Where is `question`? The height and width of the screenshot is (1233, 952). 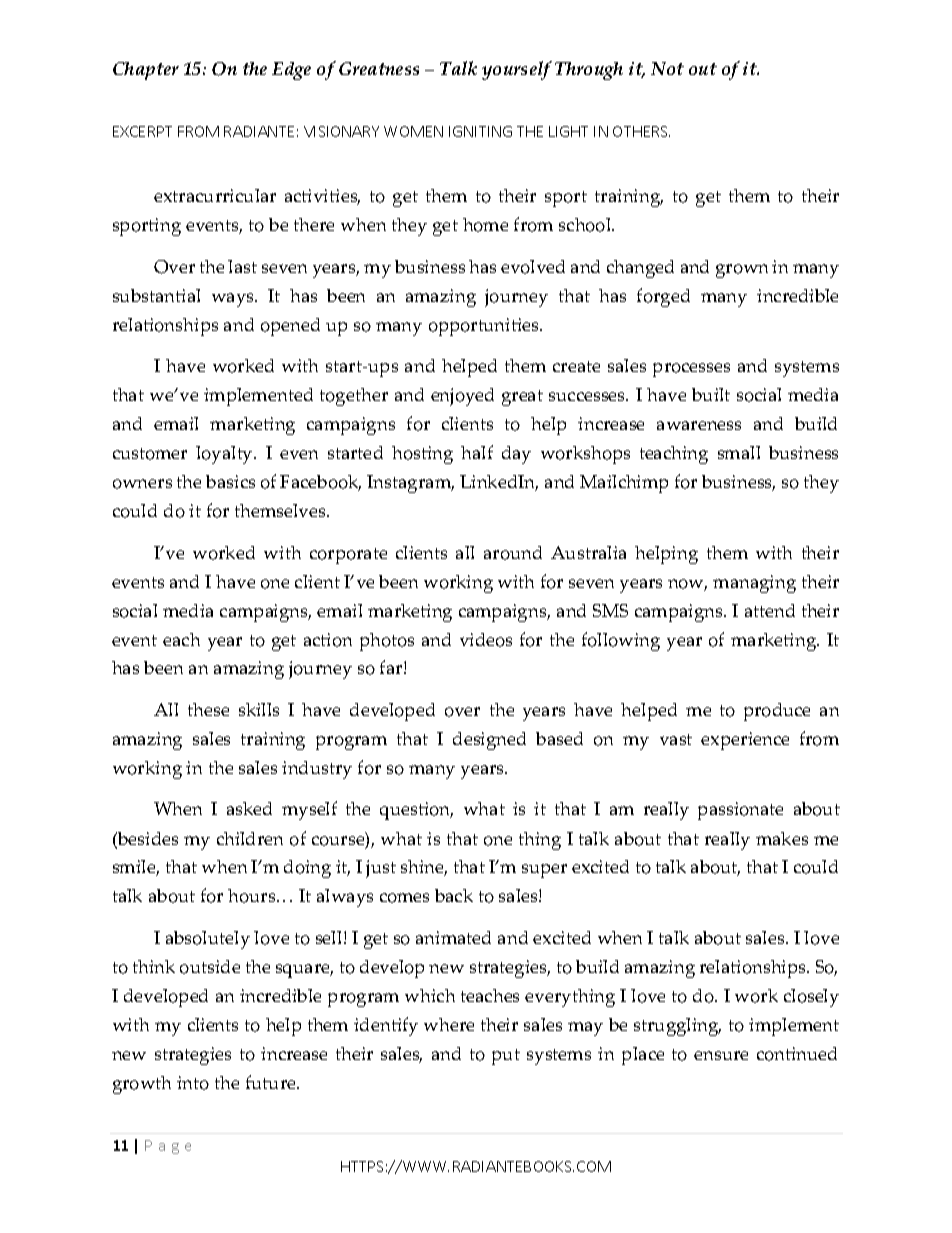
question is located at coordinates (416, 811).
